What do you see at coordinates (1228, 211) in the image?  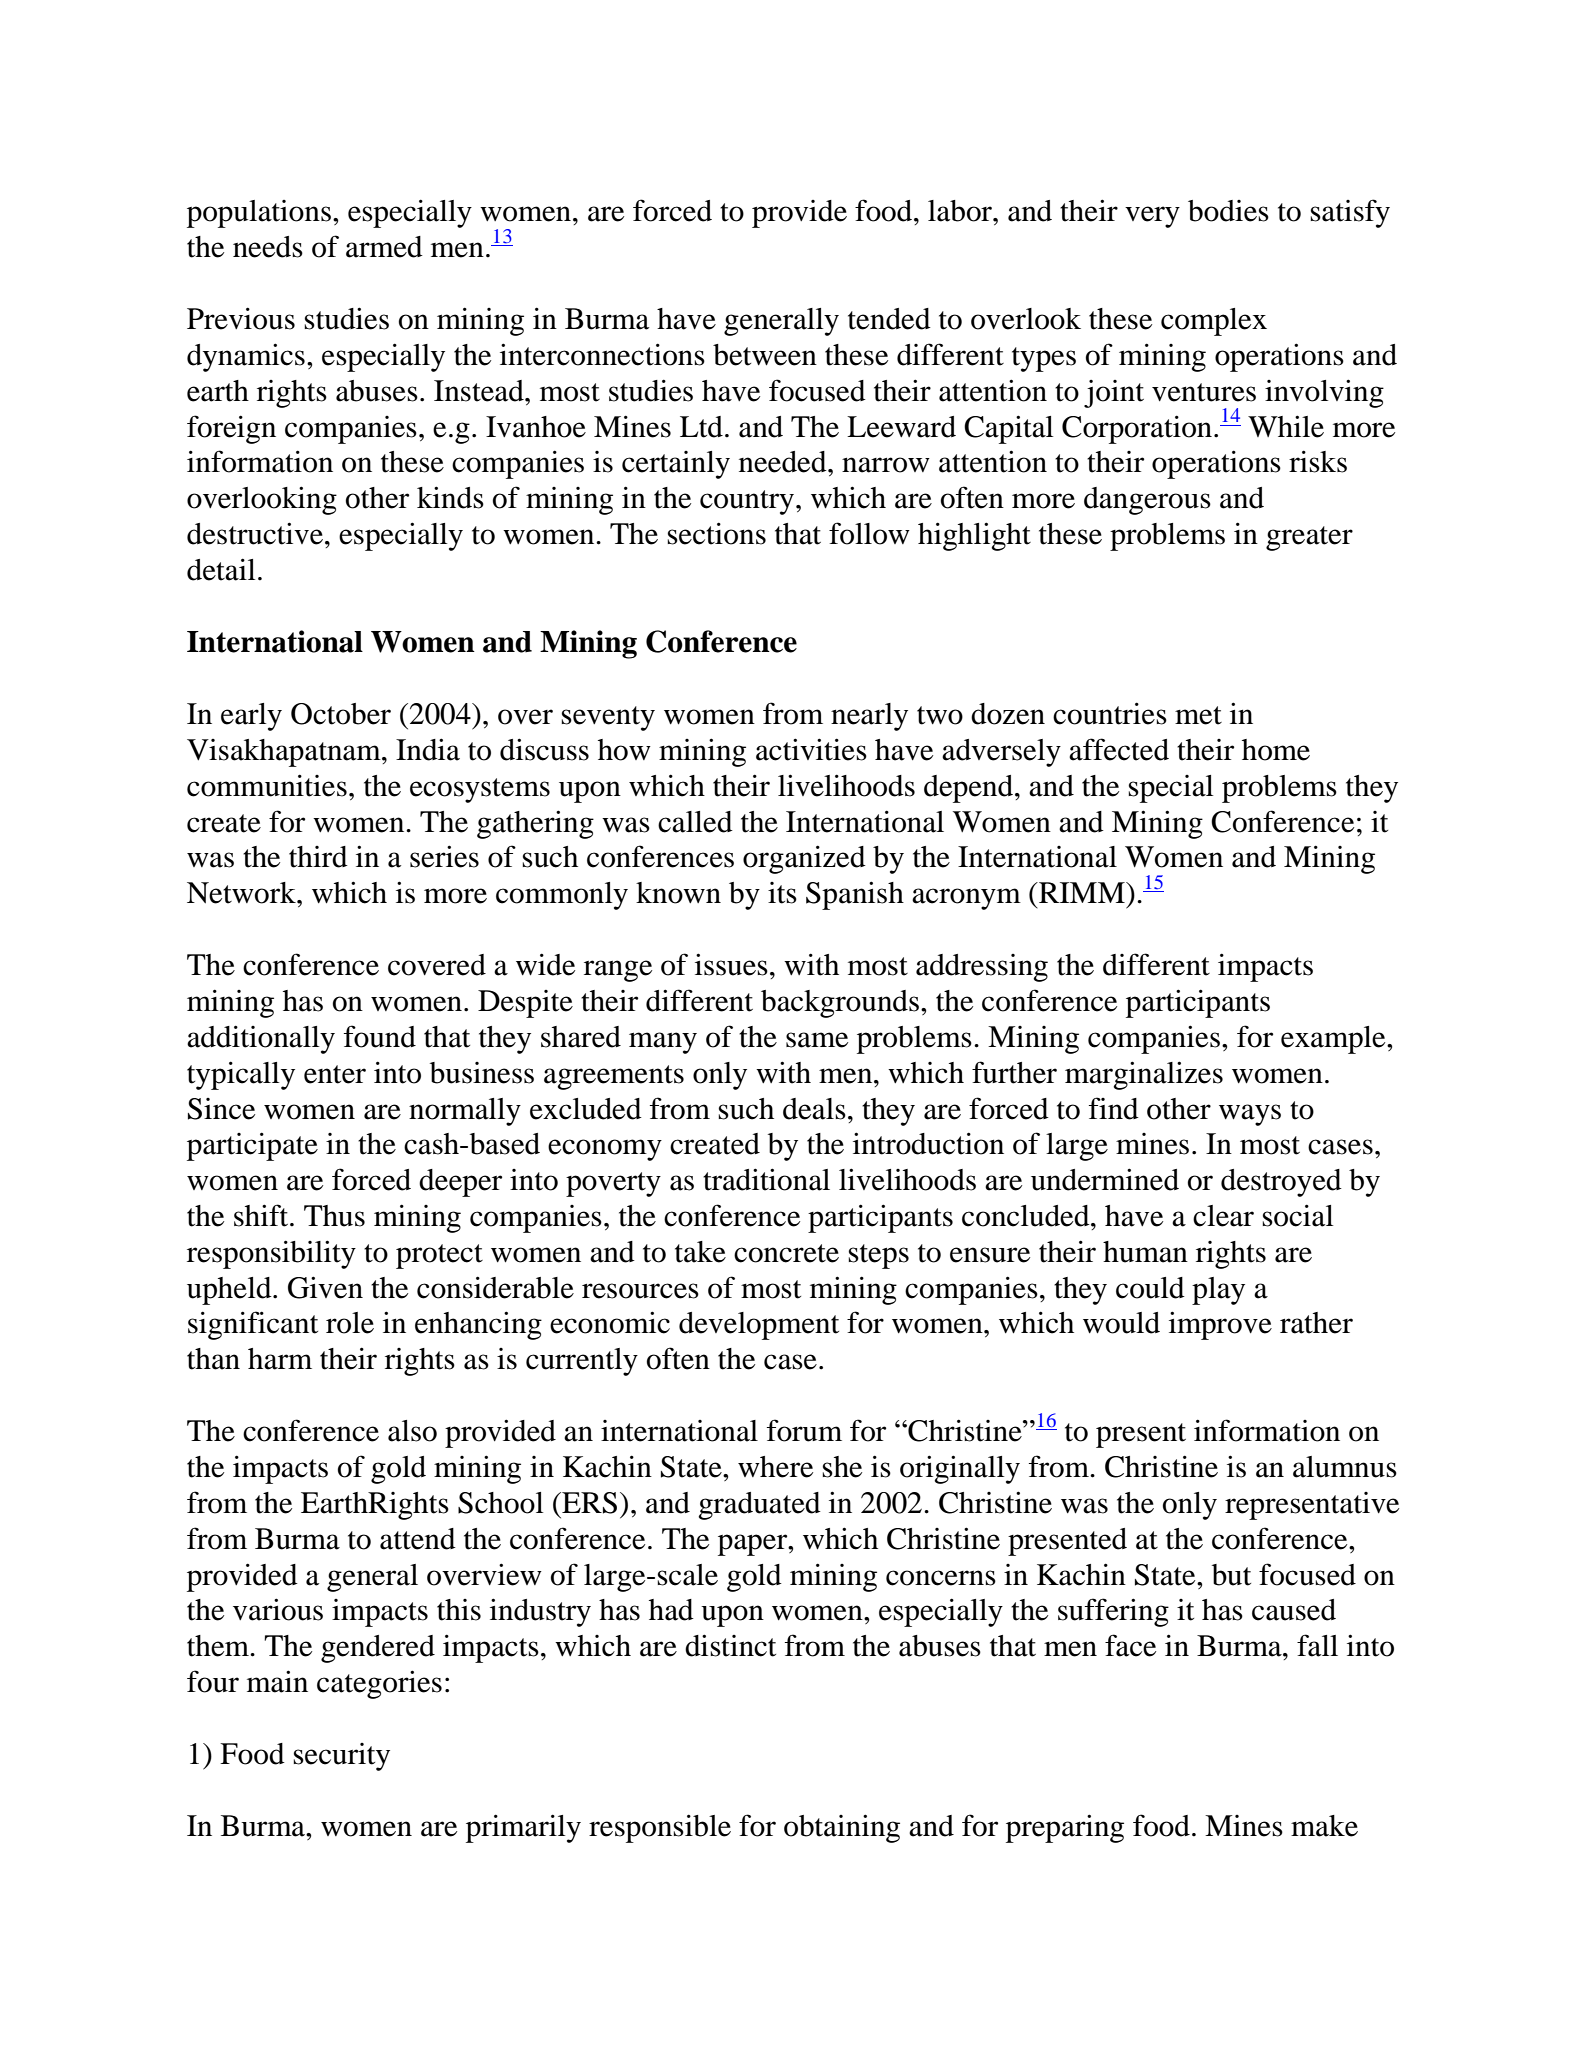 I see `bodies` at bounding box center [1228, 211].
